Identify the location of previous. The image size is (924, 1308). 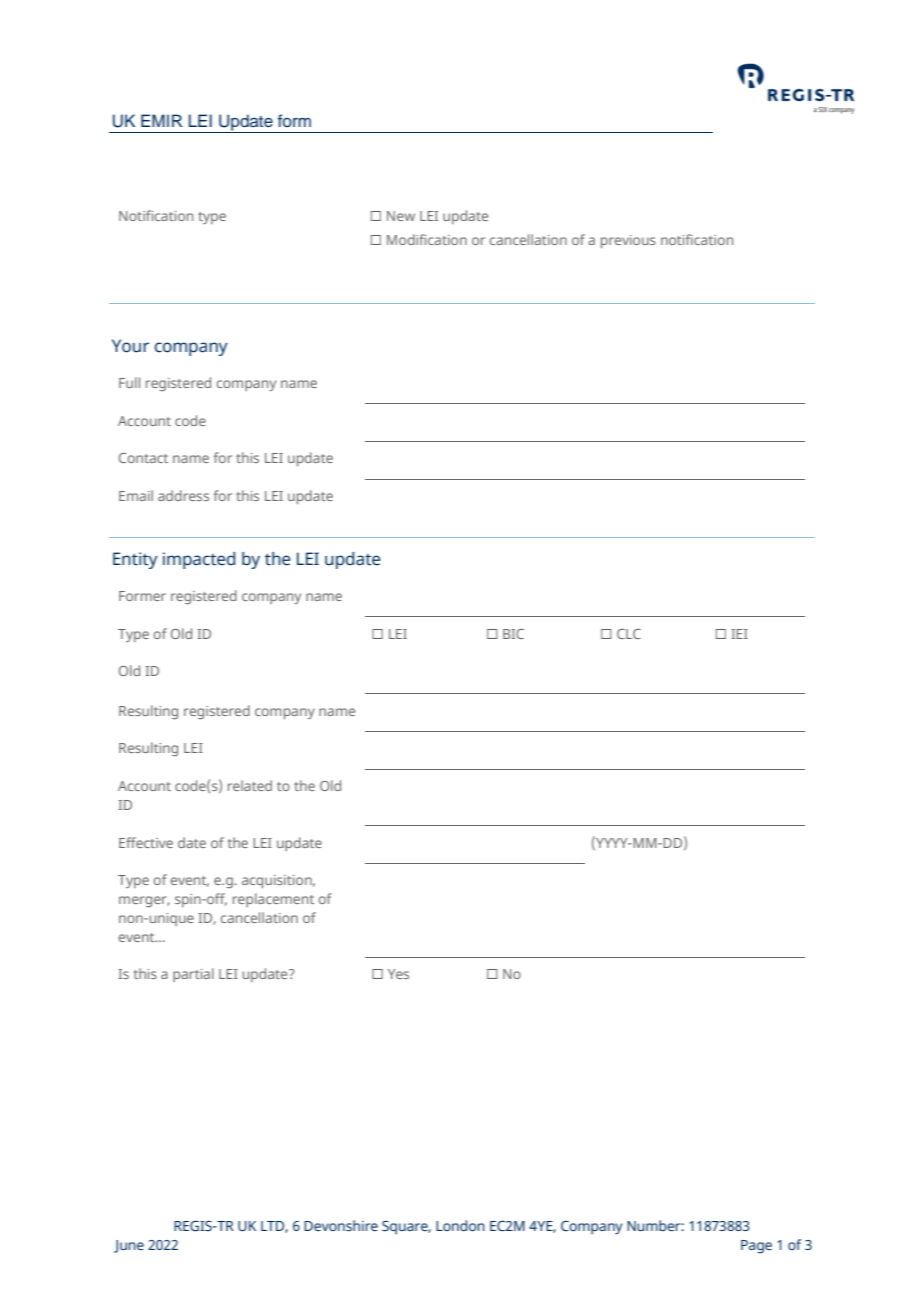
(628, 241).
